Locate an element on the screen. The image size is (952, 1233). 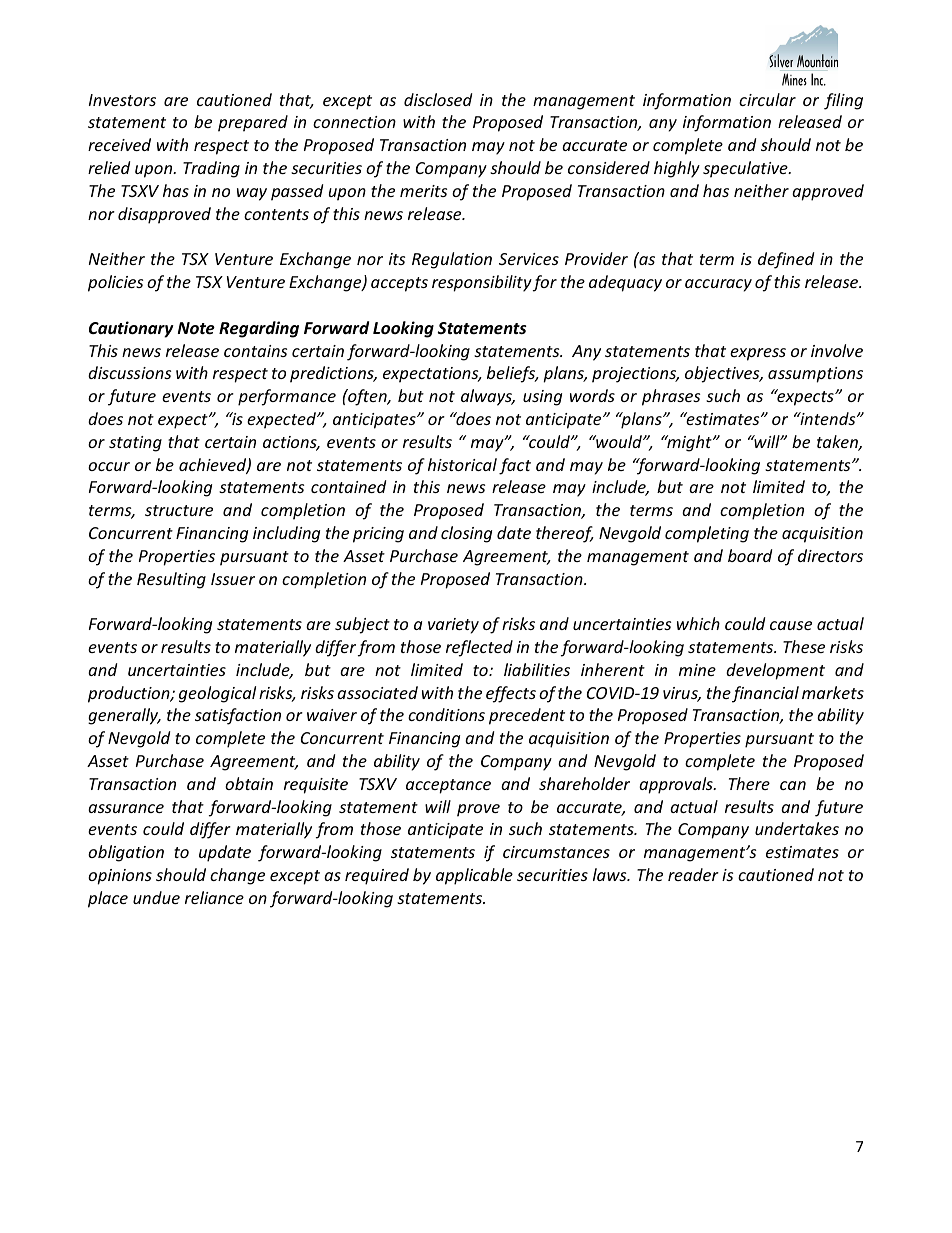
reader is located at coordinates (693, 874).
